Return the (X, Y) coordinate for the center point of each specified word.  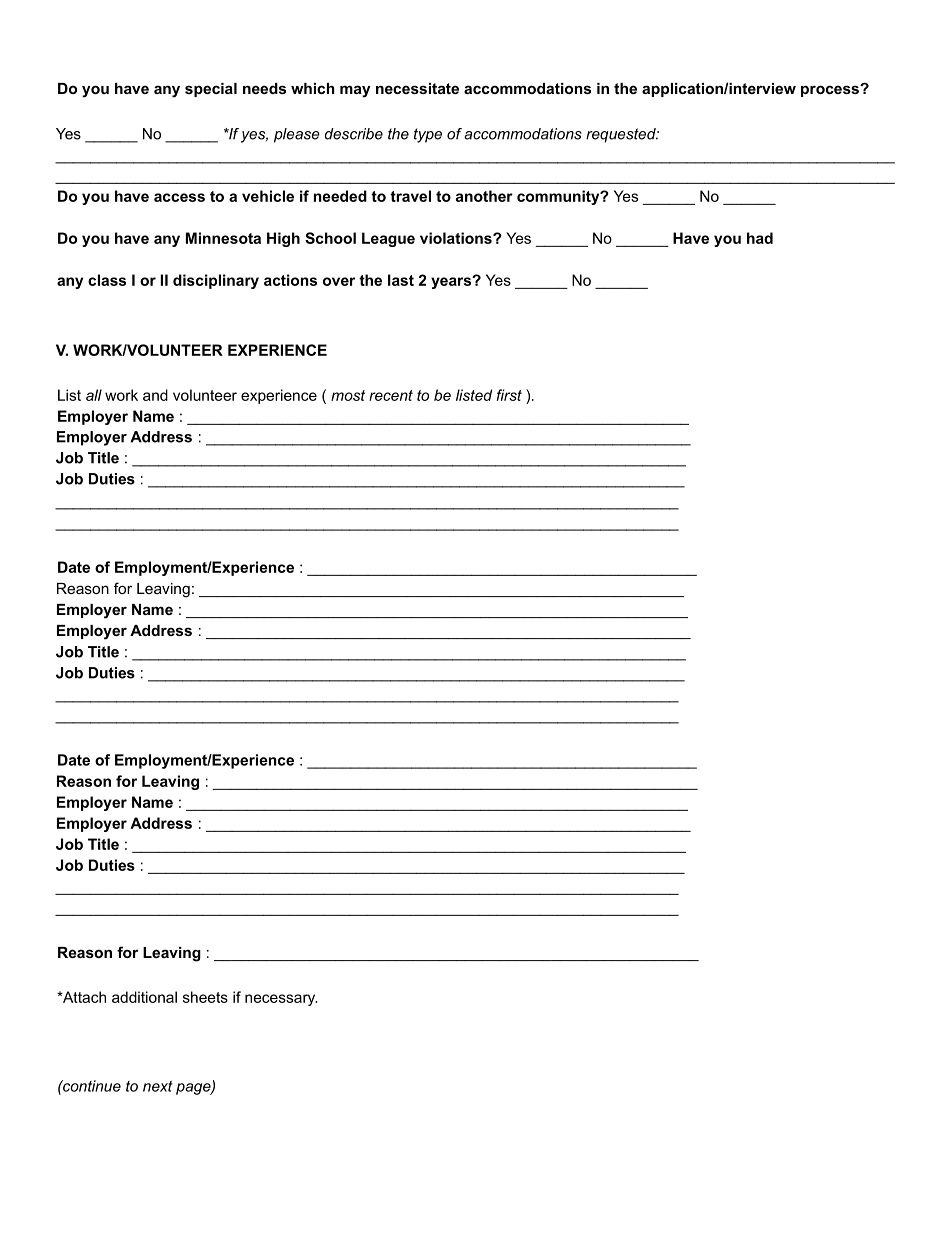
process (831, 91)
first (509, 395)
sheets (205, 997)
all (94, 395)
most (348, 395)
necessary (281, 1000)
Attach (83, 997)
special (211, 90)
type (428, 135)
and (155, 395)
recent (391, 395)
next (158, 1086)
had (760, 238)
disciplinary (216, 281)
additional (144, 997)
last (401, 280)
